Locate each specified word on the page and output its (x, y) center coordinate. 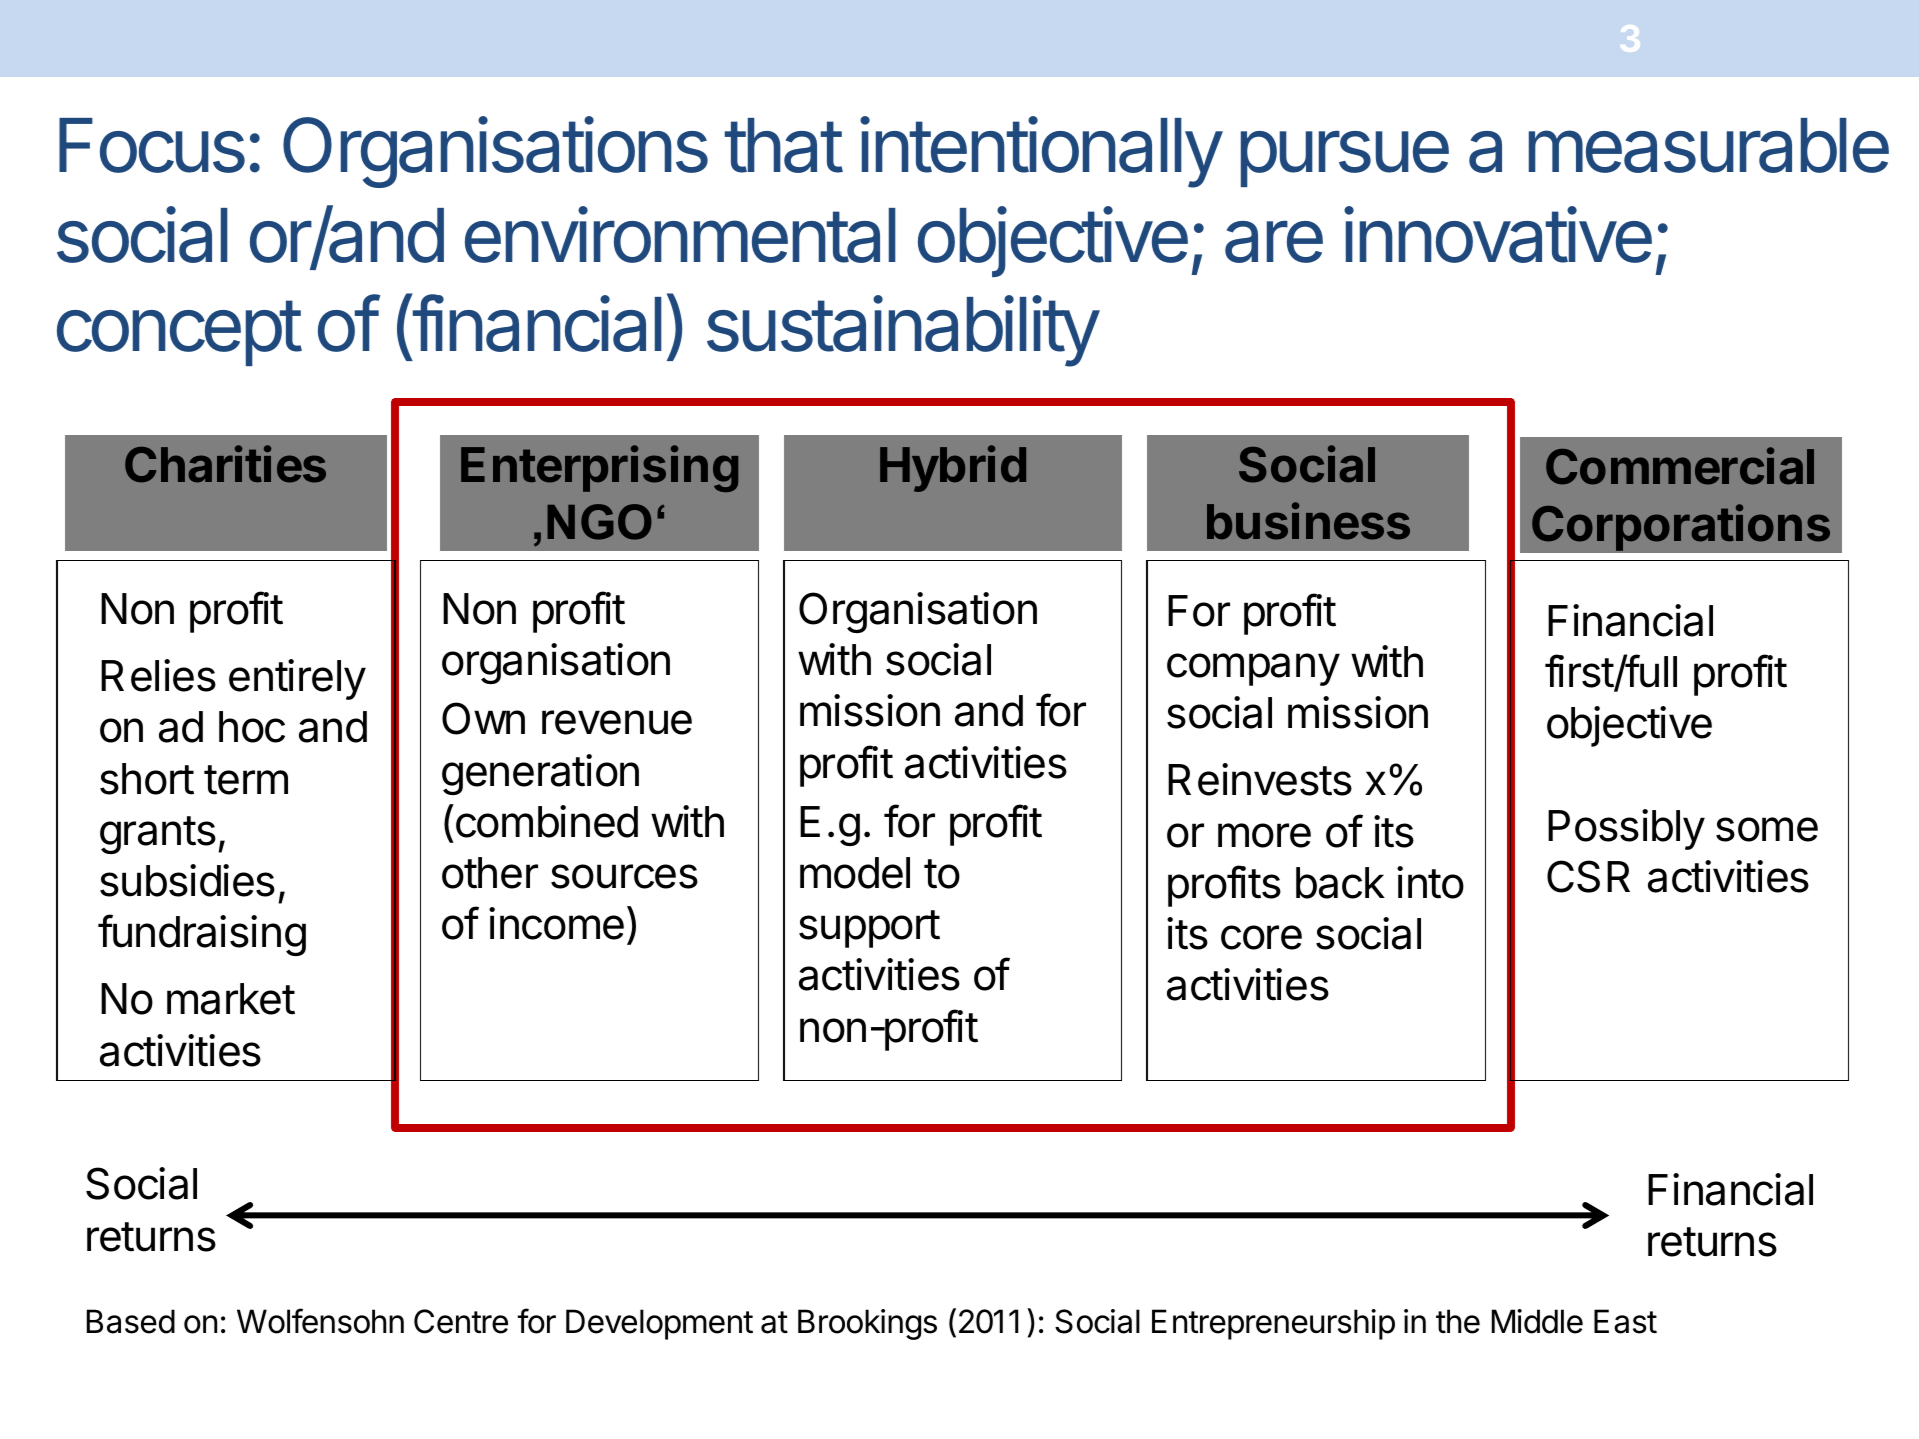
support (869, 929)
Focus (152, 145)
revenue (617, 722)
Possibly (1626, 829)
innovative (1498, 234)
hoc (252, 727)
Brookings (867, 1324)
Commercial (1680, 466)
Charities (225, 464)
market (231, 999)
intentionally (1041, 152)
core (1261, 937)
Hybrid (953, 468)
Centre (461, 1321)
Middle (1537, 1321)
